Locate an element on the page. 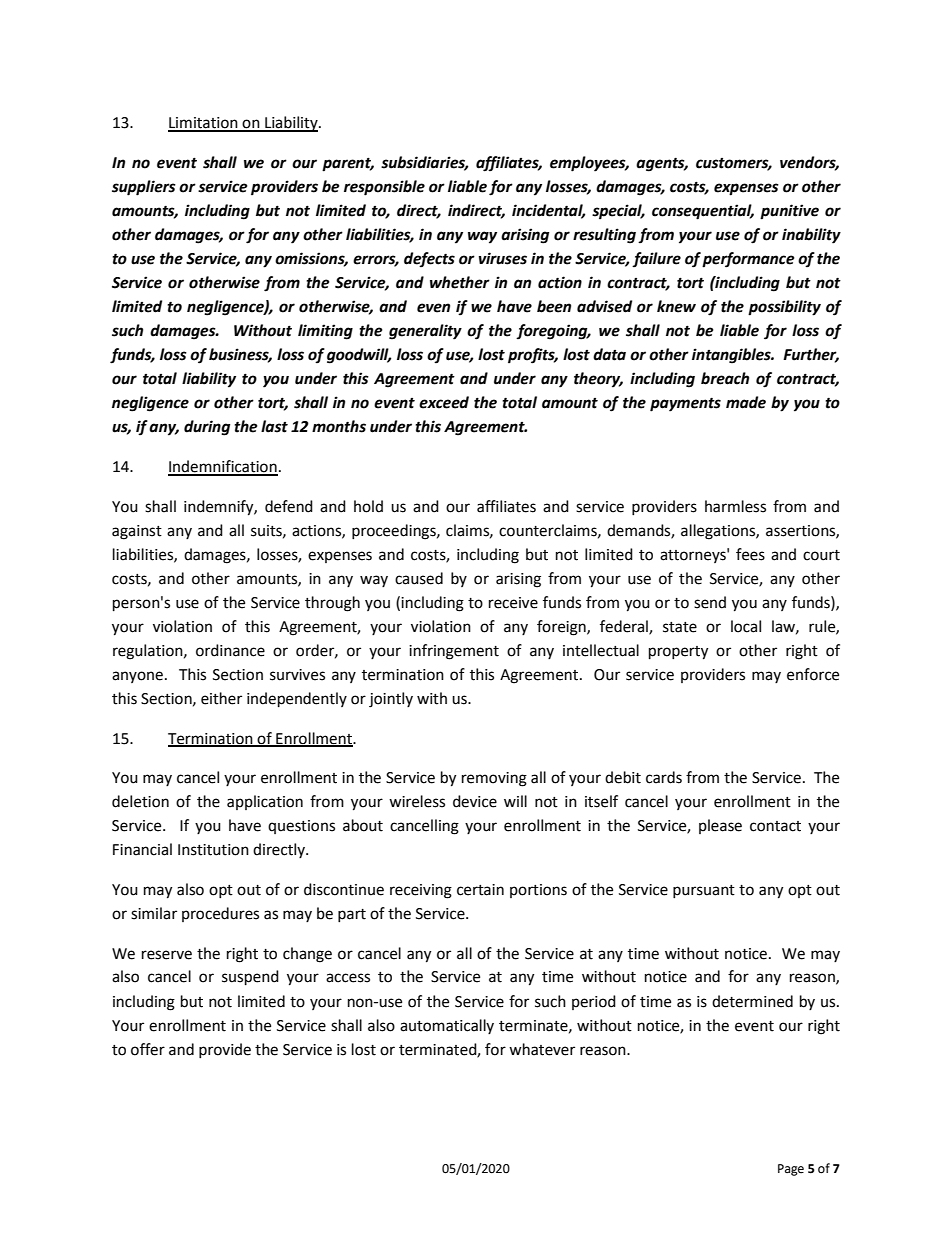 Image resolution: width=952 pixels, height=1233 pixels. local is located at coordinates (746, 626).
